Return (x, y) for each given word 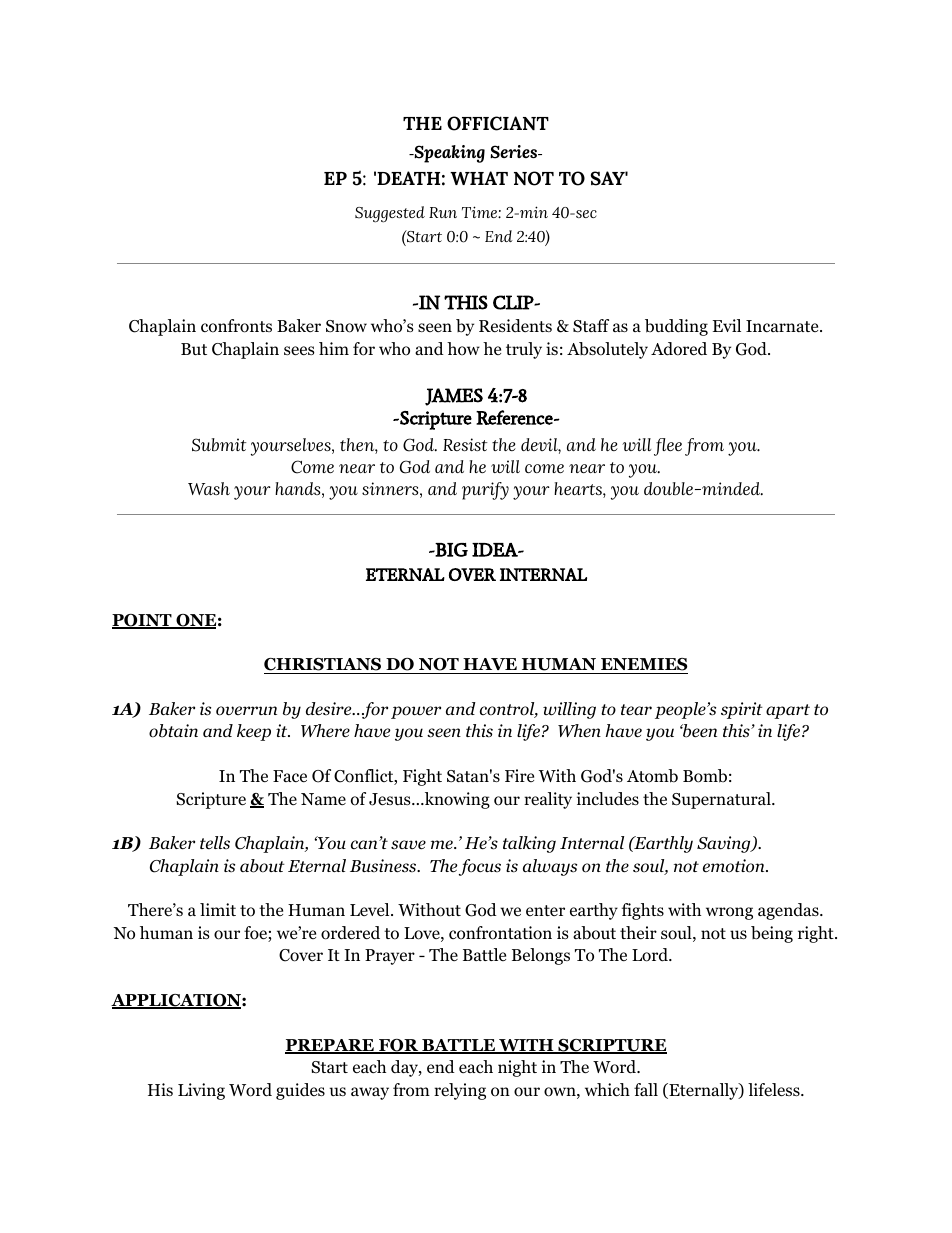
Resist (465, 444)
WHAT (479, 178)
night (517, 1068)
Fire (519, 775)
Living (201, 1091)
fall (646, 1089)
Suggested (390, 214)
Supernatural (722, 800)
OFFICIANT (498, 123)
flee (668, 447)
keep (254, 732)
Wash (209, 488)
